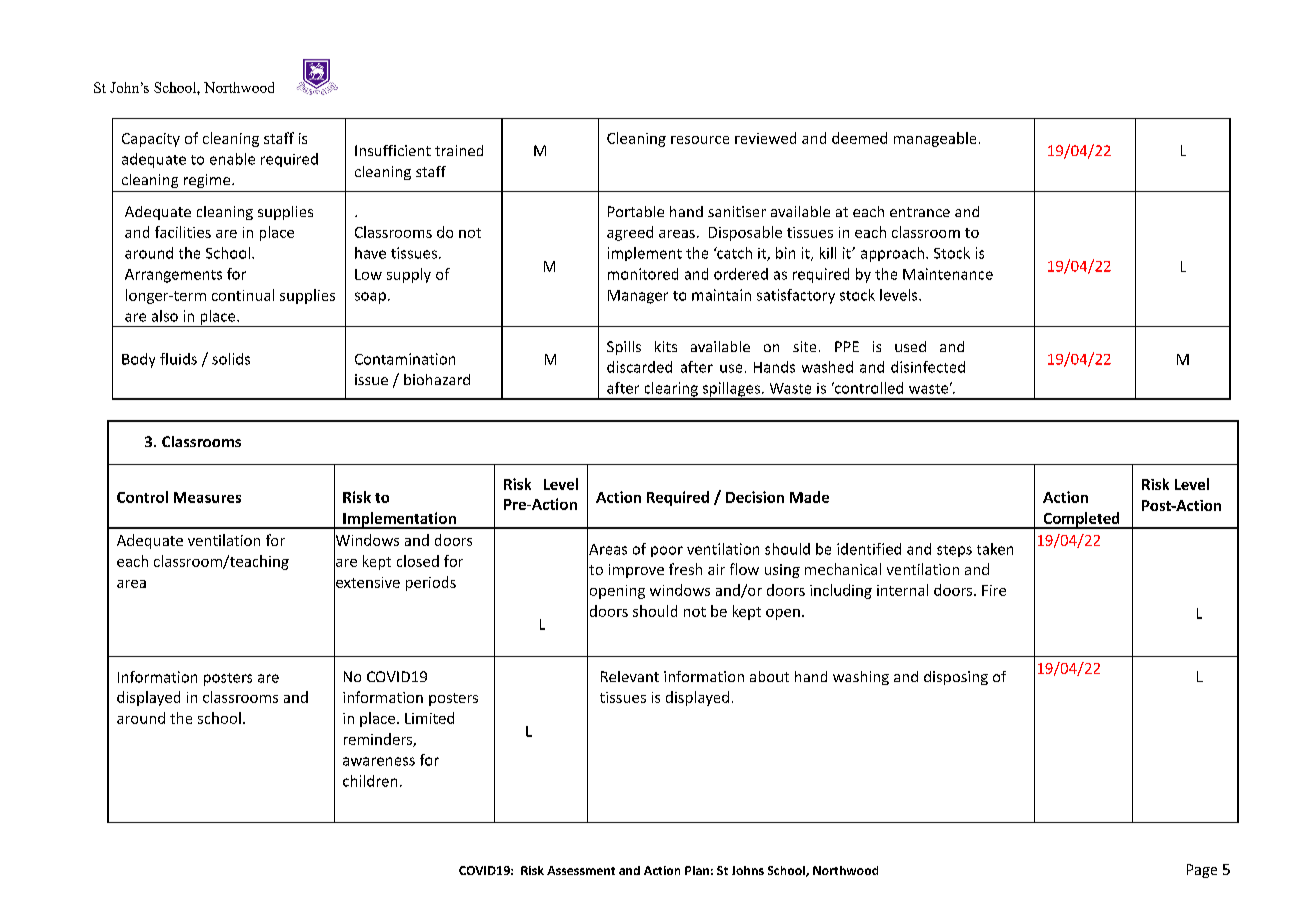 The image size is (1307, 924). Describe the element at coordinates (671, 390) in the screenshot. I see `clearing` at that location.
